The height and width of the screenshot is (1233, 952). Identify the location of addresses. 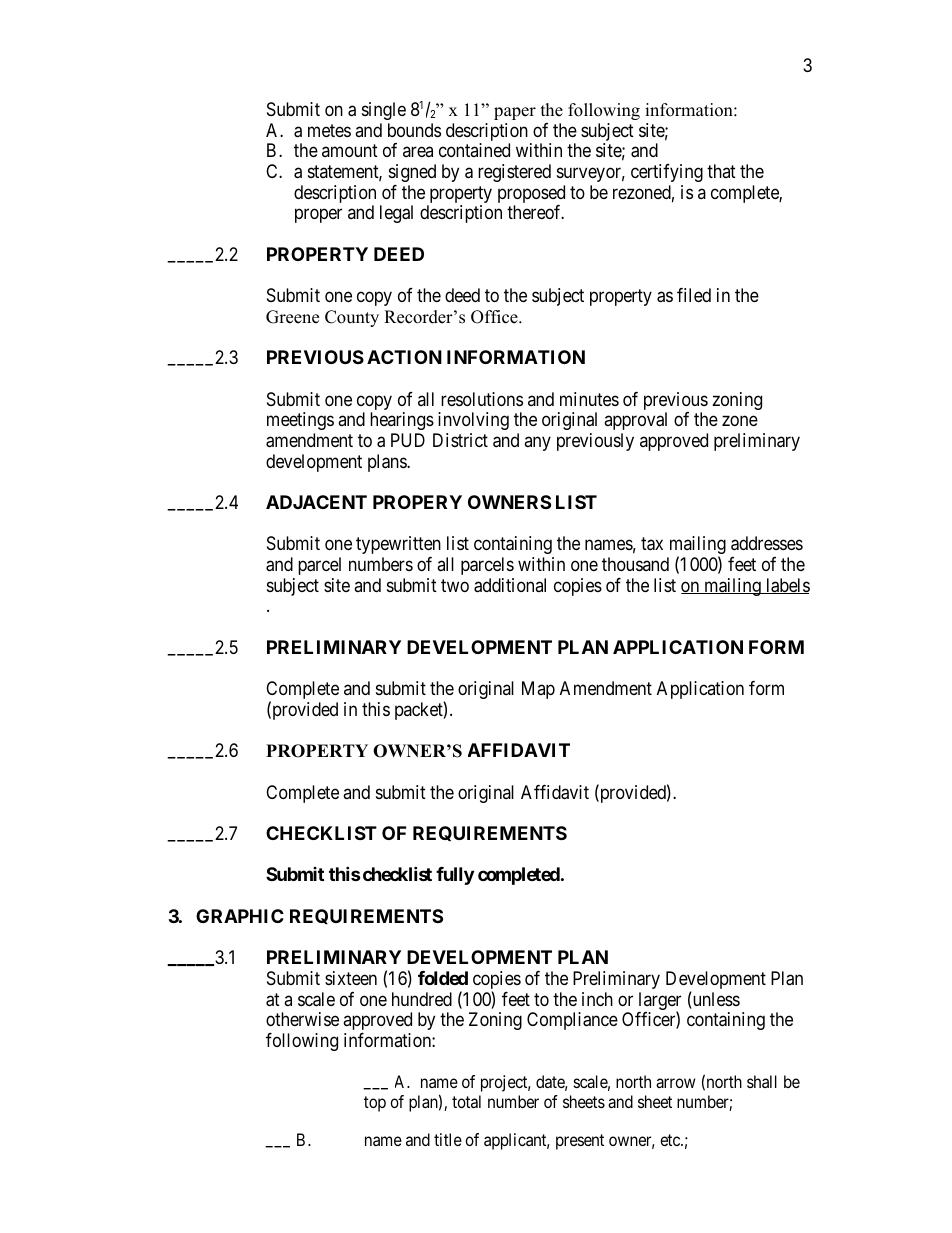
(767, 543).
